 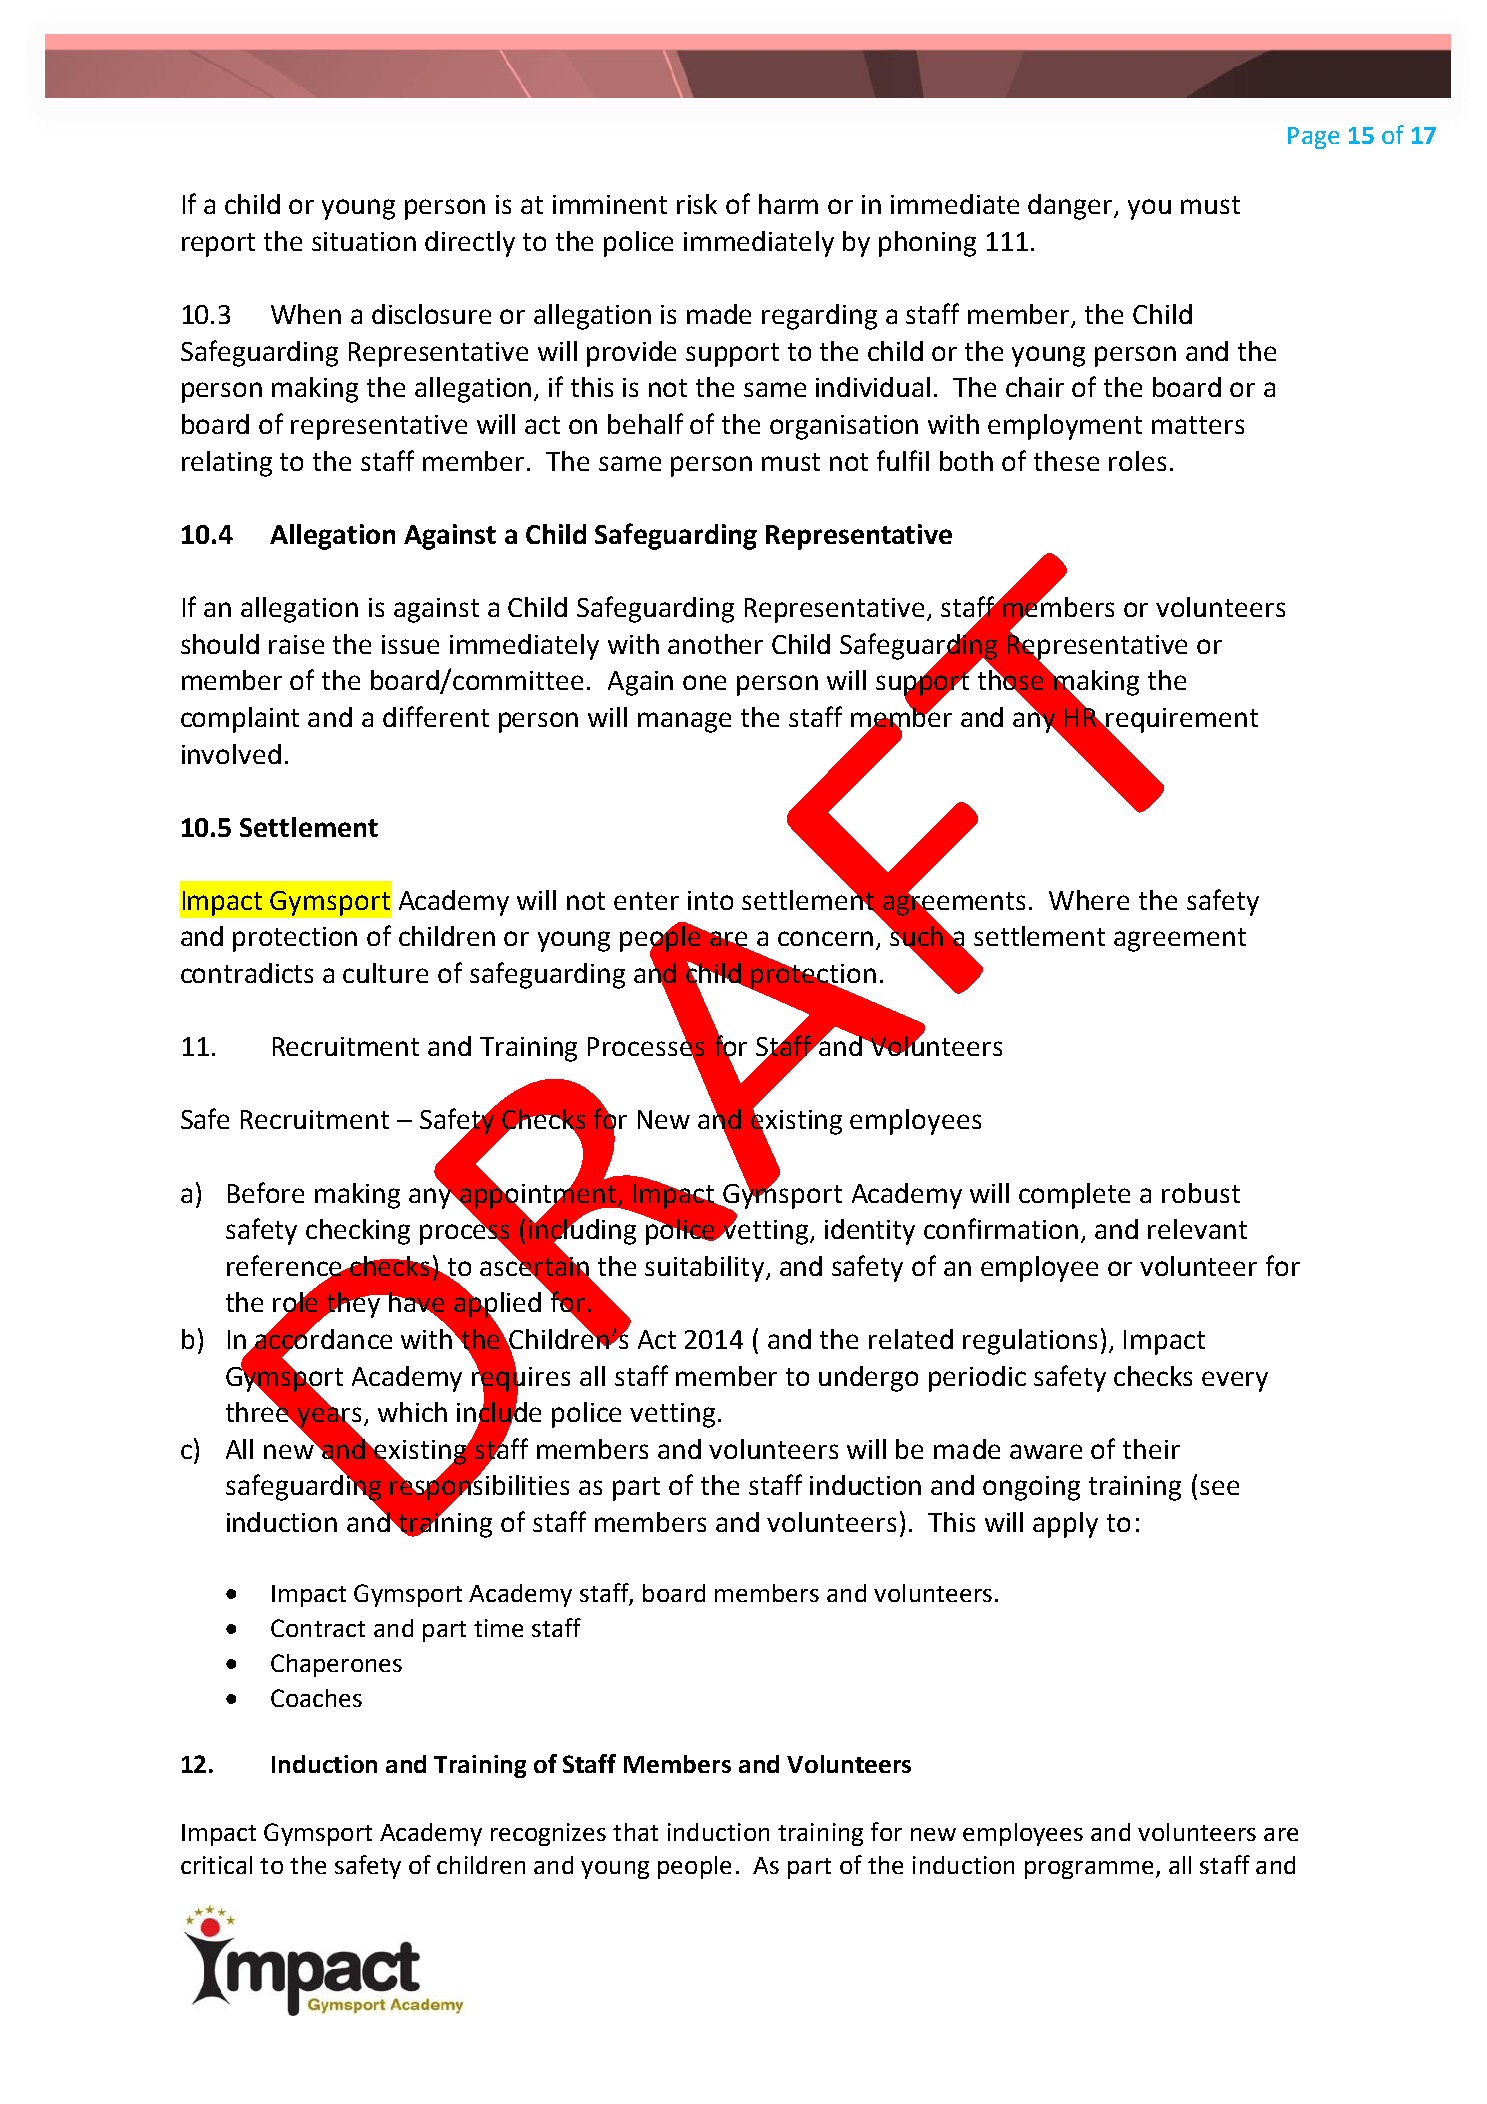 What do you see at coordinates (1072, 207) in the image?
I see `danger` at bounding box center [1072, 207].
